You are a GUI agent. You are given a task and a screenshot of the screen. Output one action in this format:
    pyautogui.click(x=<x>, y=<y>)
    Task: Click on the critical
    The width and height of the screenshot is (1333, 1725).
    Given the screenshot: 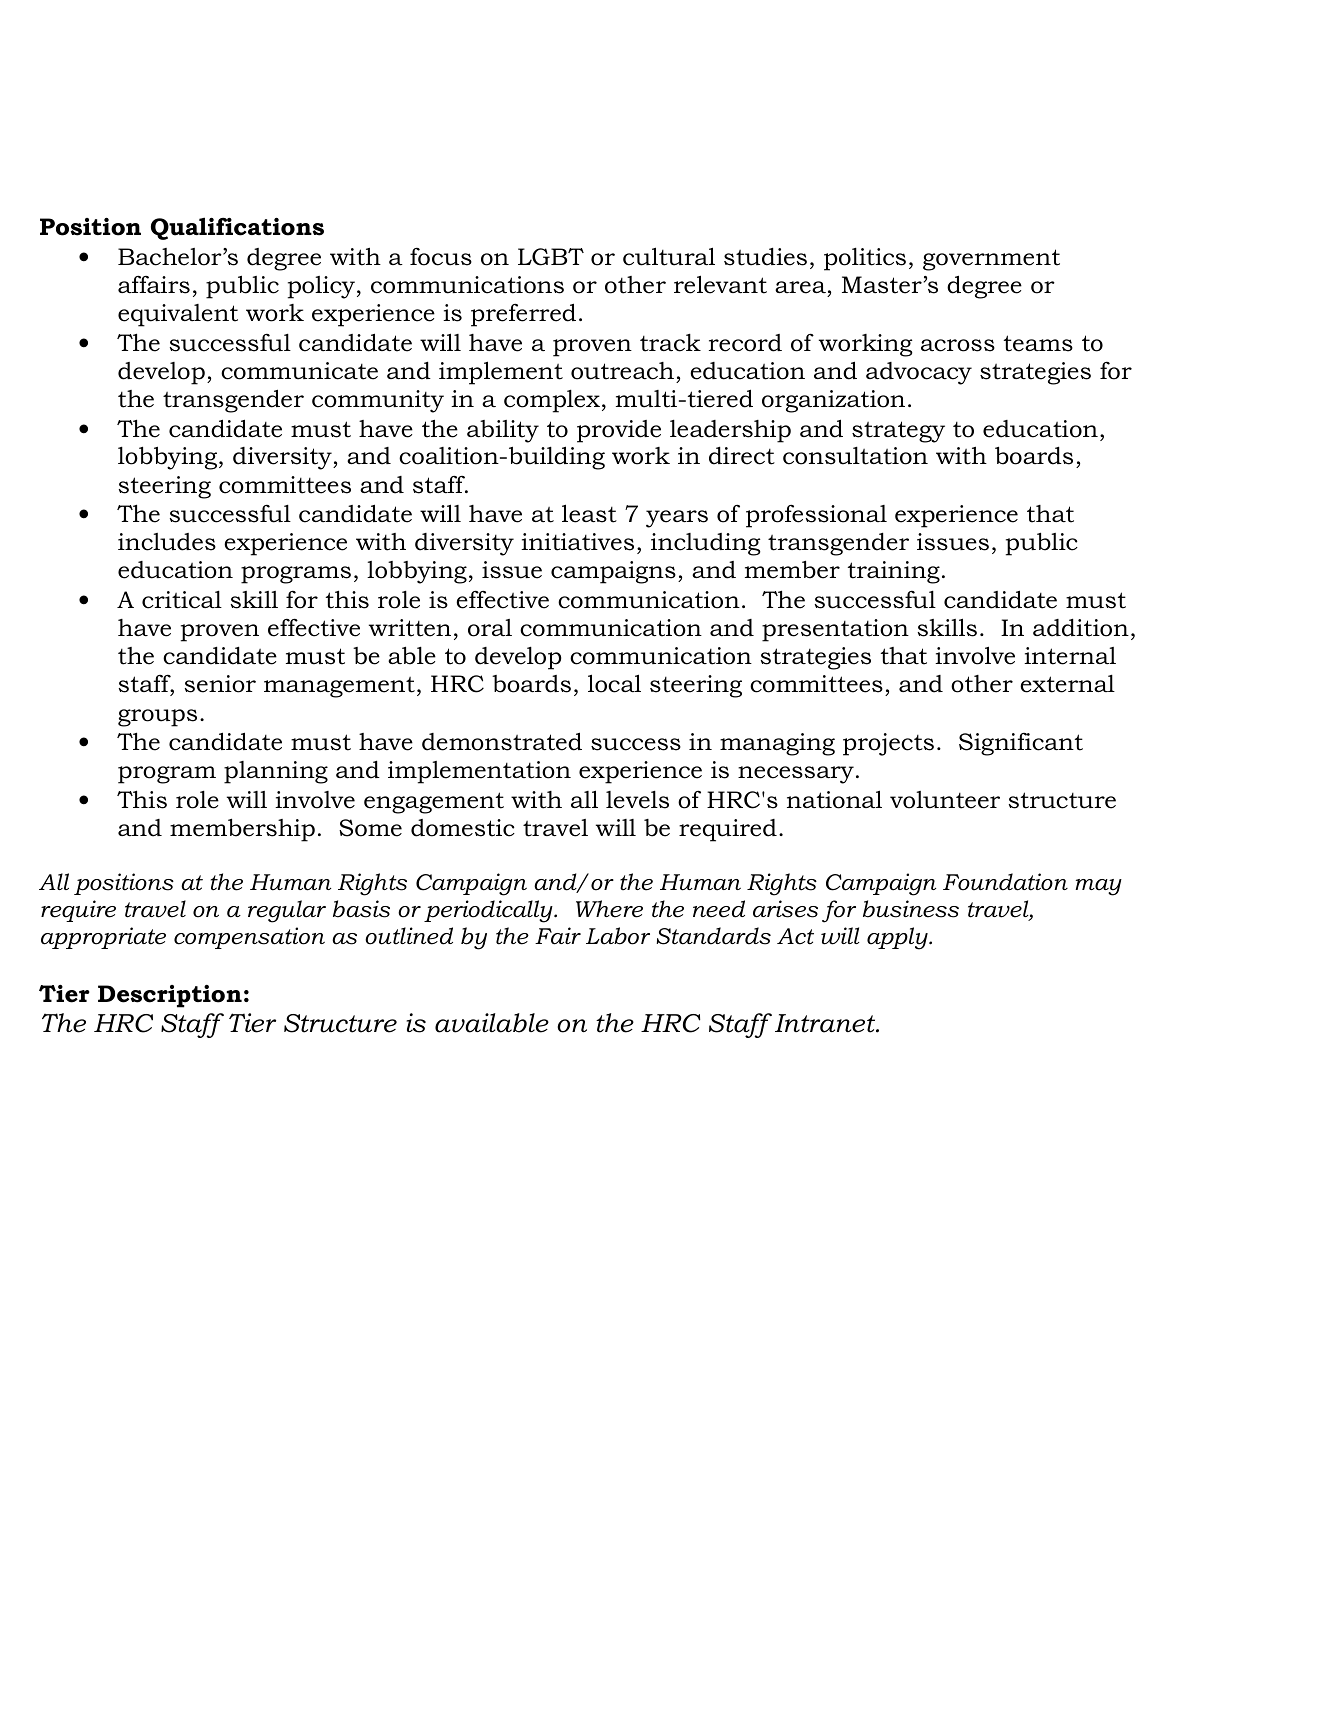 What is the action you would take?
    pyautogui.click(x=182, y=599)
